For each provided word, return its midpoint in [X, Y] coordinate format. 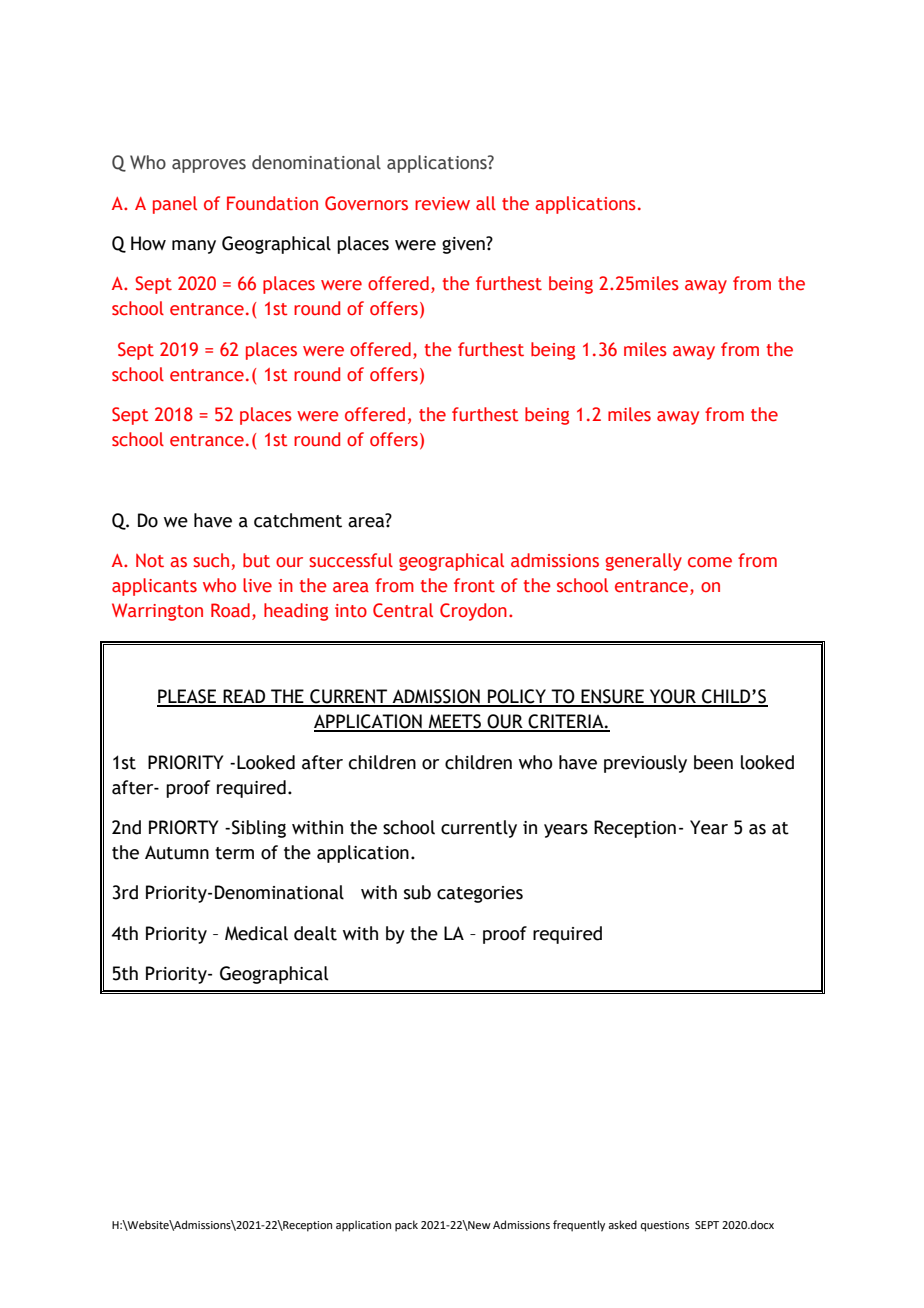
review [442, 204]
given [464, 245]
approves [209, 166]
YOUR [673, 697]
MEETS [454, 722]
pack [406, 1226]
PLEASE [188, 697]
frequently [579, 1226]
